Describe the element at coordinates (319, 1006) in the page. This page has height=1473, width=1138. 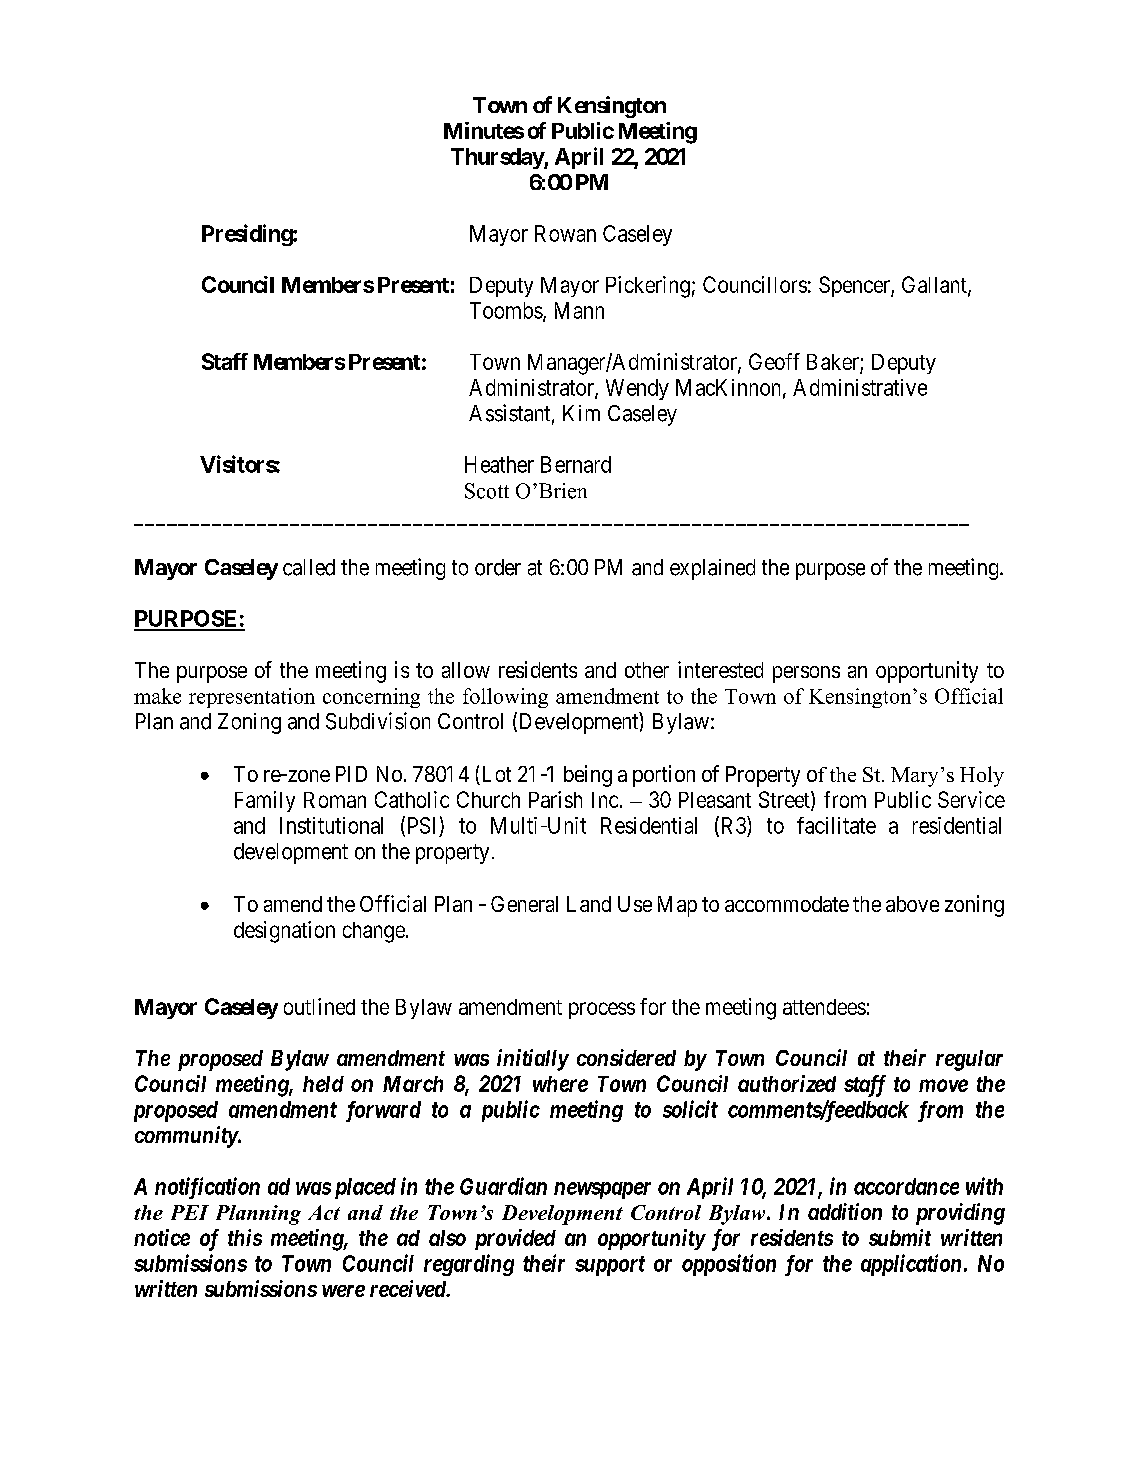
I see `outlined` at that location.
